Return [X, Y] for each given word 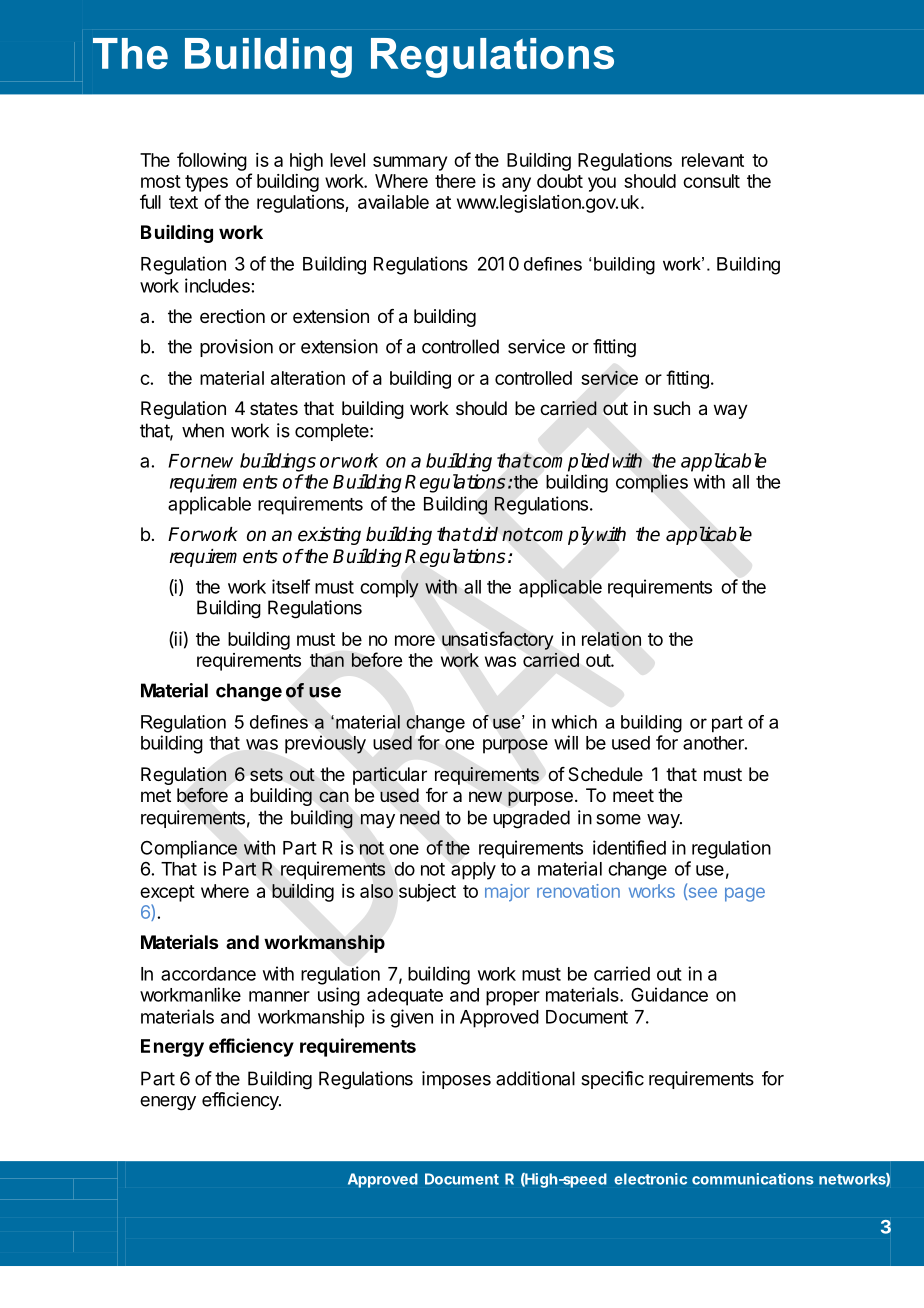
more [415, 640]
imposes [456, 1080]
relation [611, 638]
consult [711, 181]
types [206, 183]
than [327, 660]
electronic [650, 1179]
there [455, 181]
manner [279, 996]
